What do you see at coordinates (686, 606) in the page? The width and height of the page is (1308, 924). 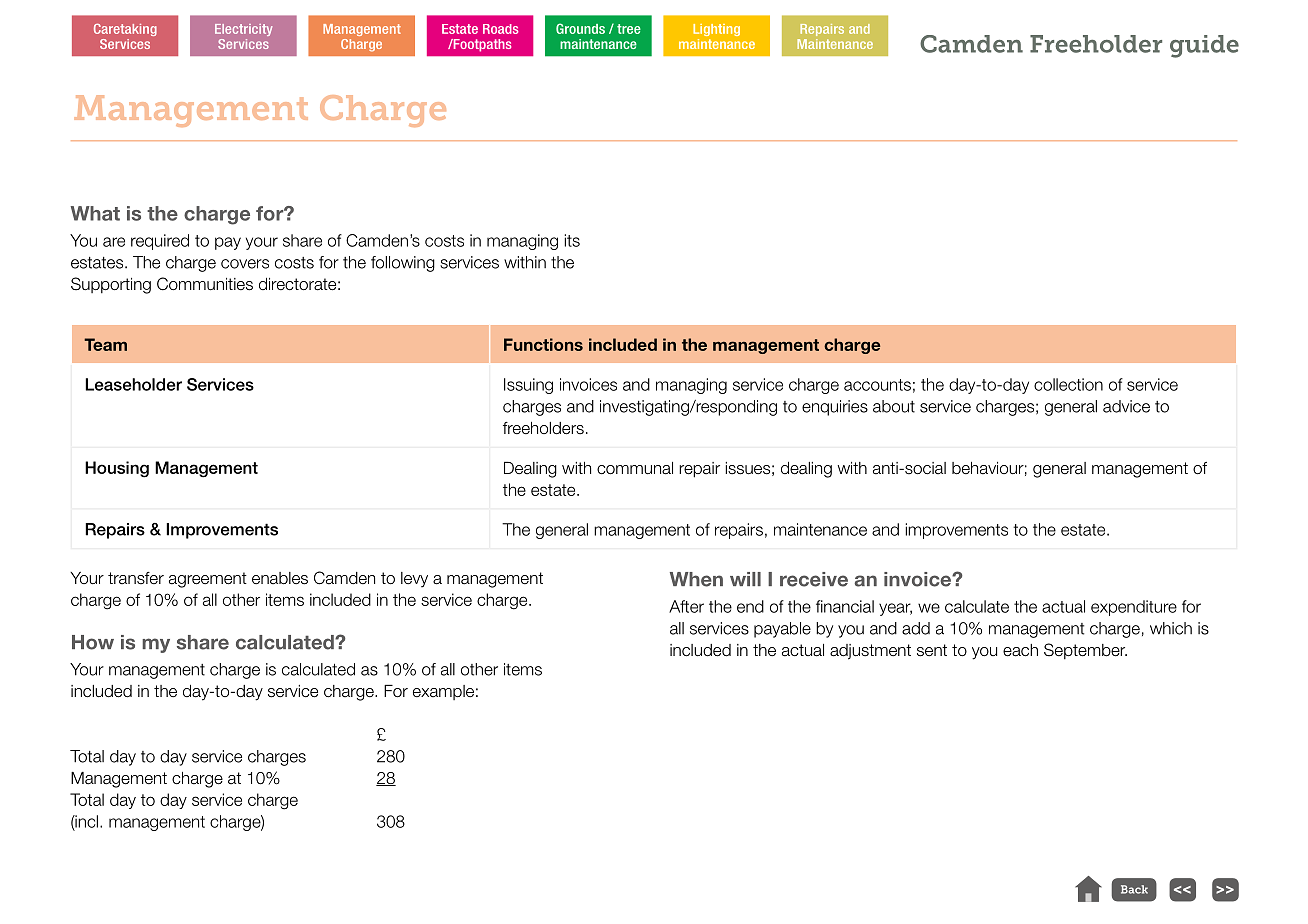 I see `After` at bounding box center [686, 606].
